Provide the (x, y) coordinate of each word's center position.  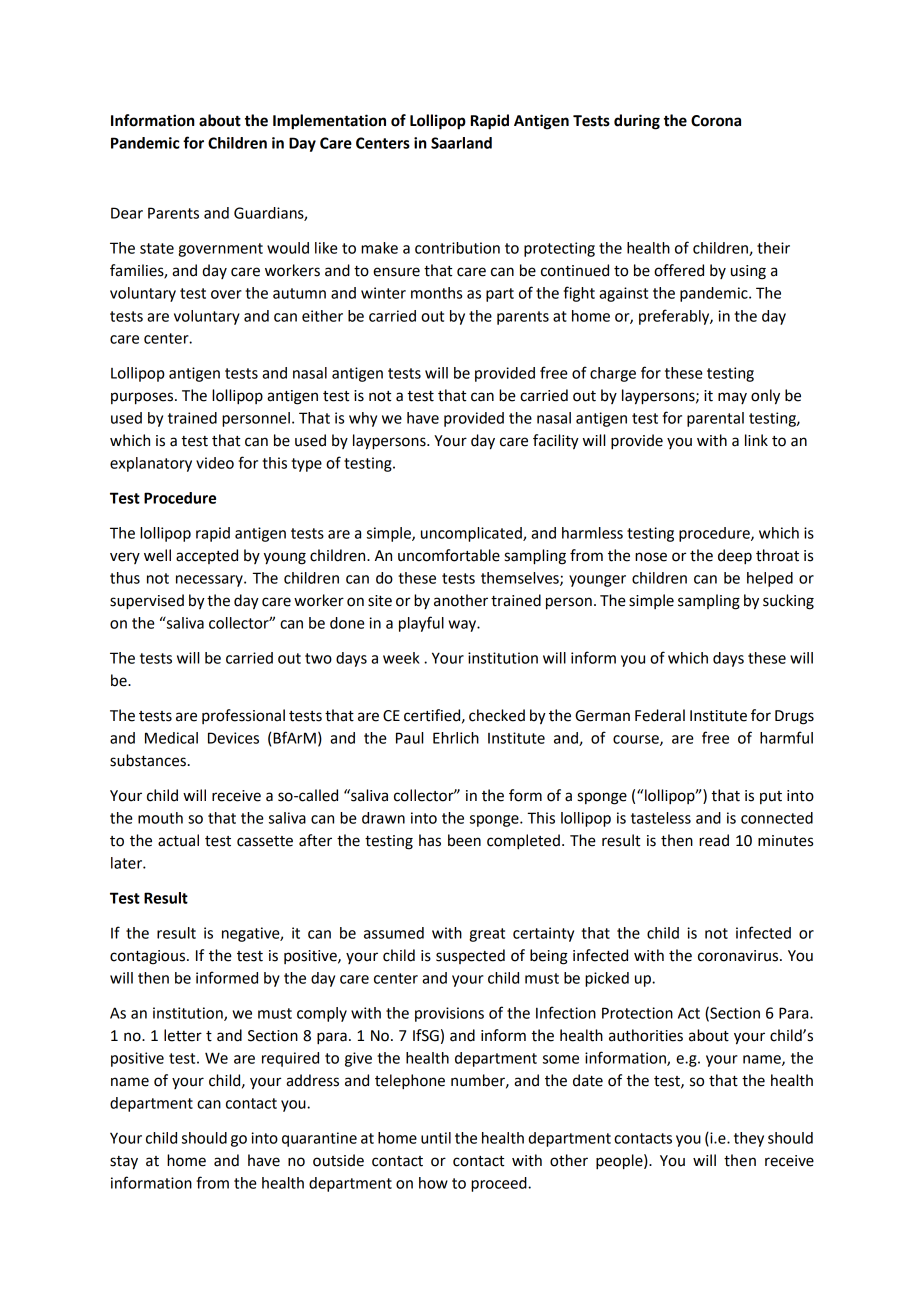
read (714, 840)
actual (178, 840)
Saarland (461, 143)
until (436, 1138)
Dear (127, 213)
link (756, 440)
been (464, 840)
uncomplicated (472, 534)
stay (124, 1163)
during (637, 122)
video (215, 463)
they (749, 1139)
